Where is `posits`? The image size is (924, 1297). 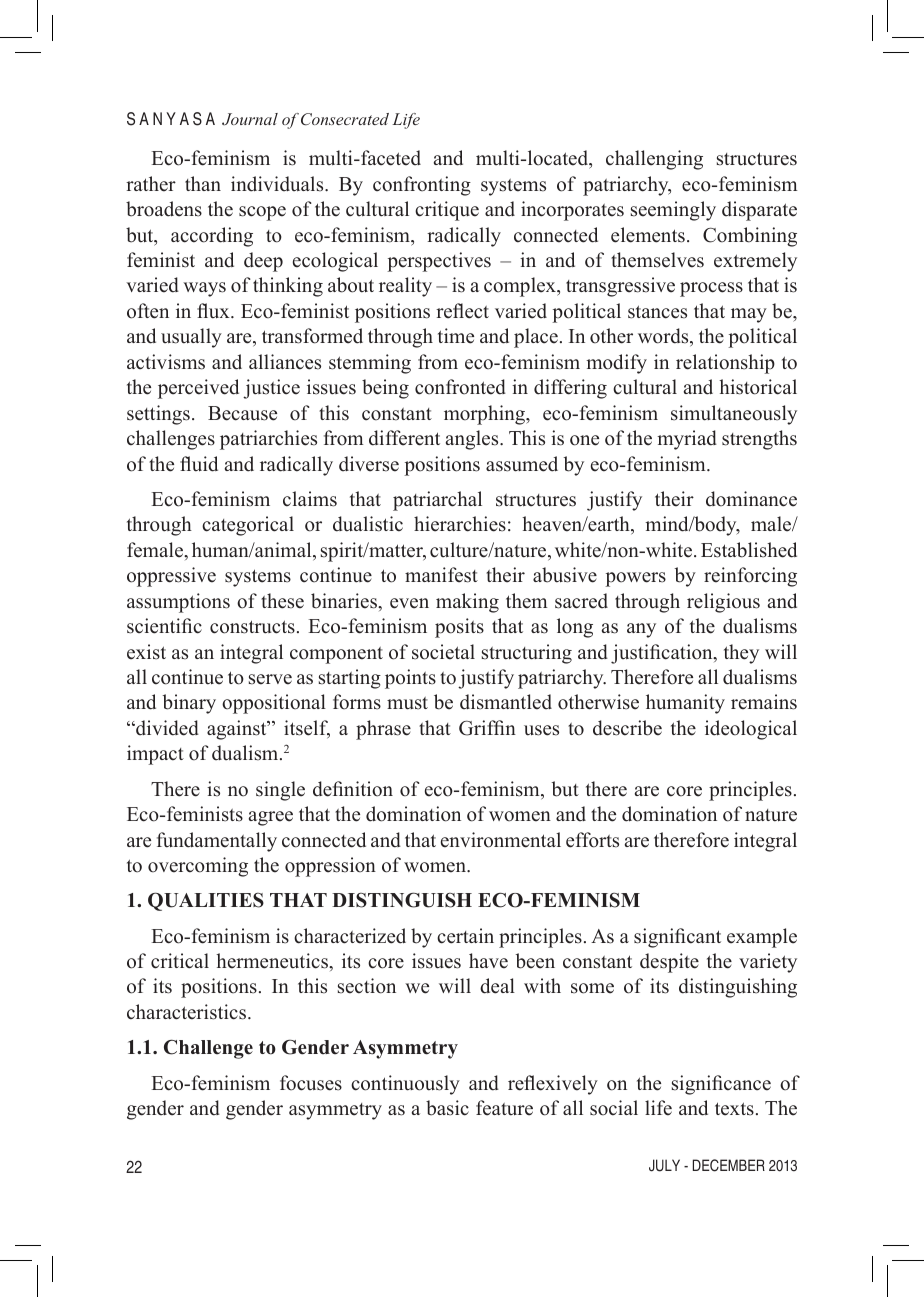
posits is located at coordinates (459, 628).
